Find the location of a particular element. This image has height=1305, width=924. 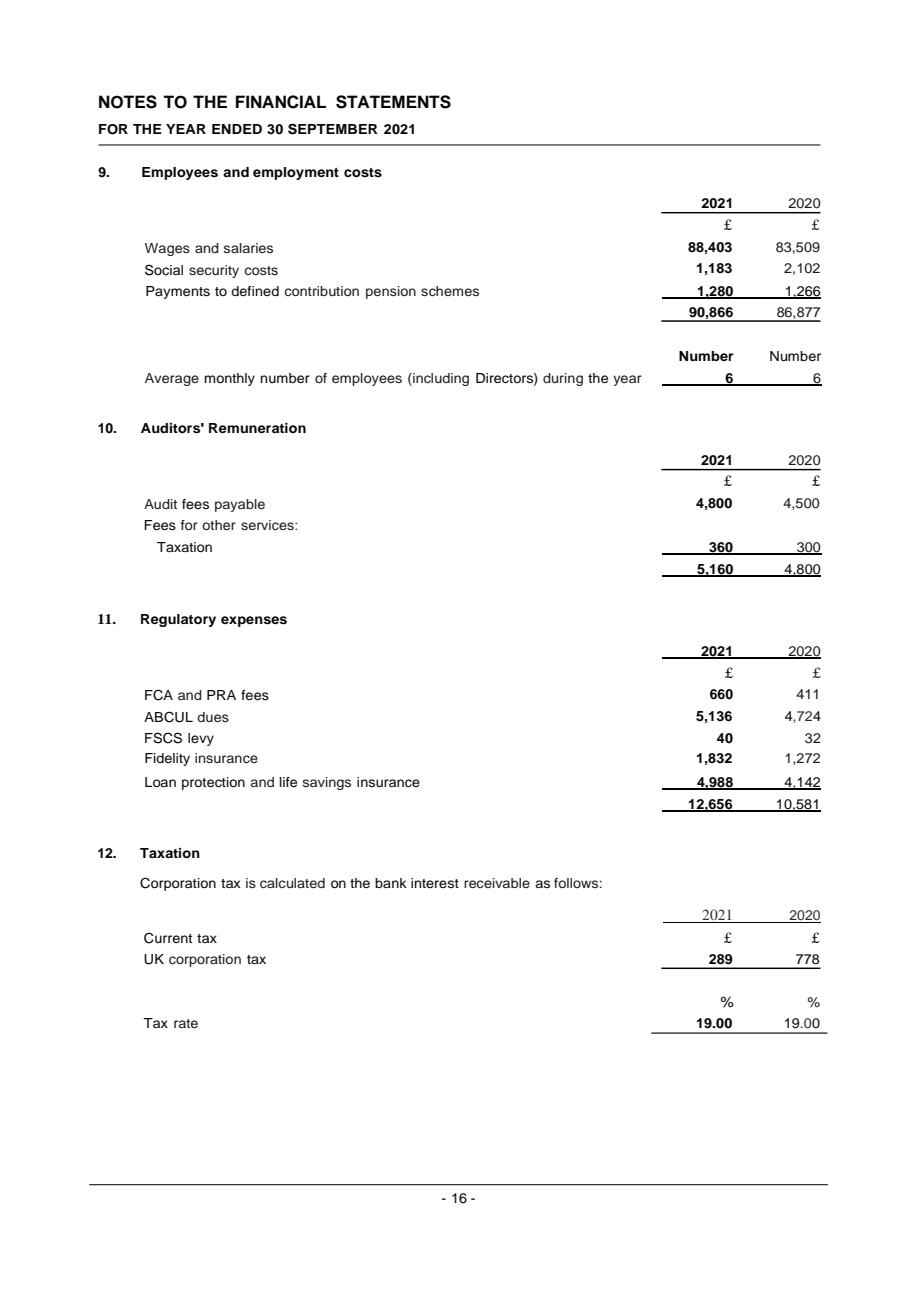

ENDED is located at coordinates (237, 129).
